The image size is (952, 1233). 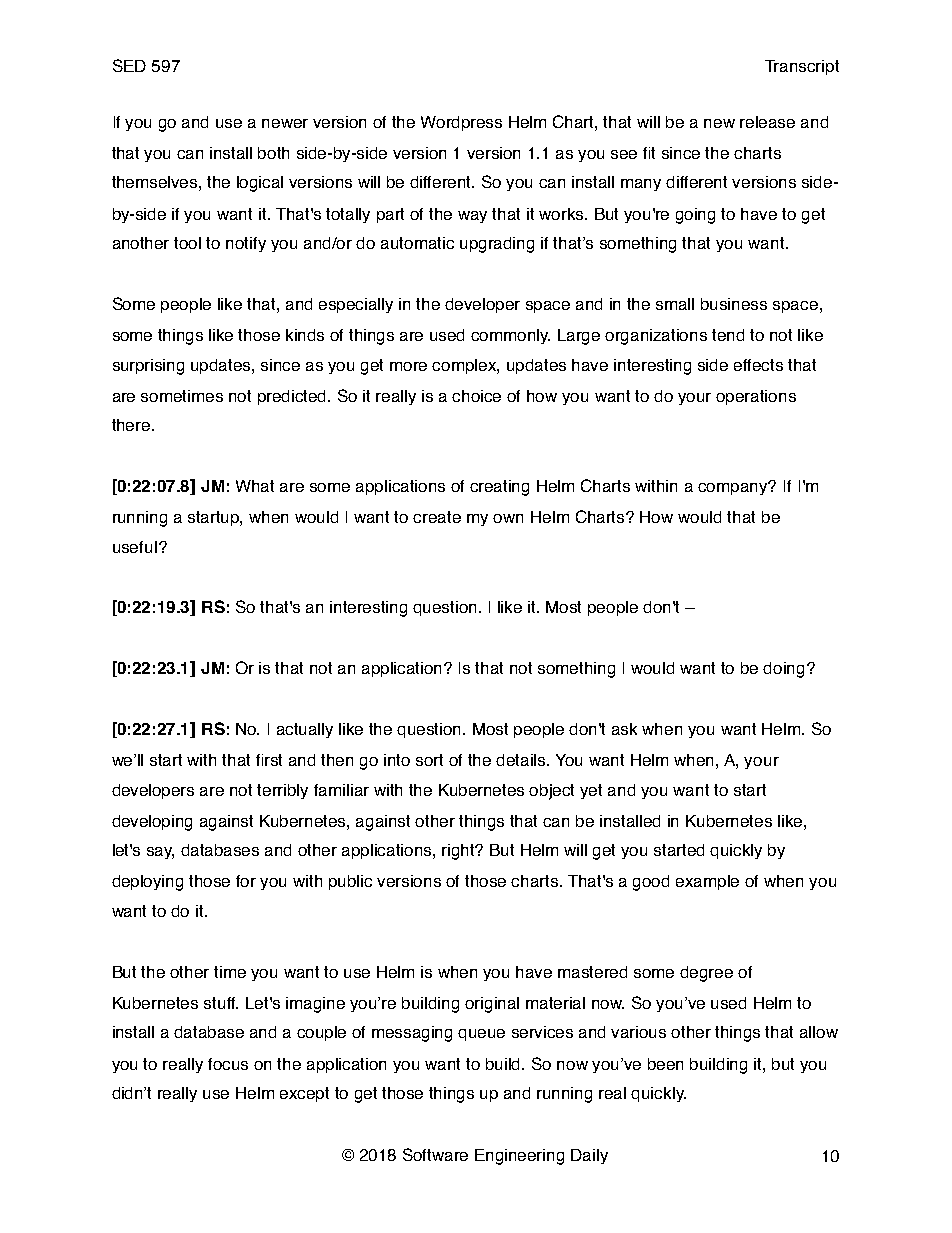 What do you see at coordinates (767, 122) in the page?
I see `release` at bounding box center [767, 122].
